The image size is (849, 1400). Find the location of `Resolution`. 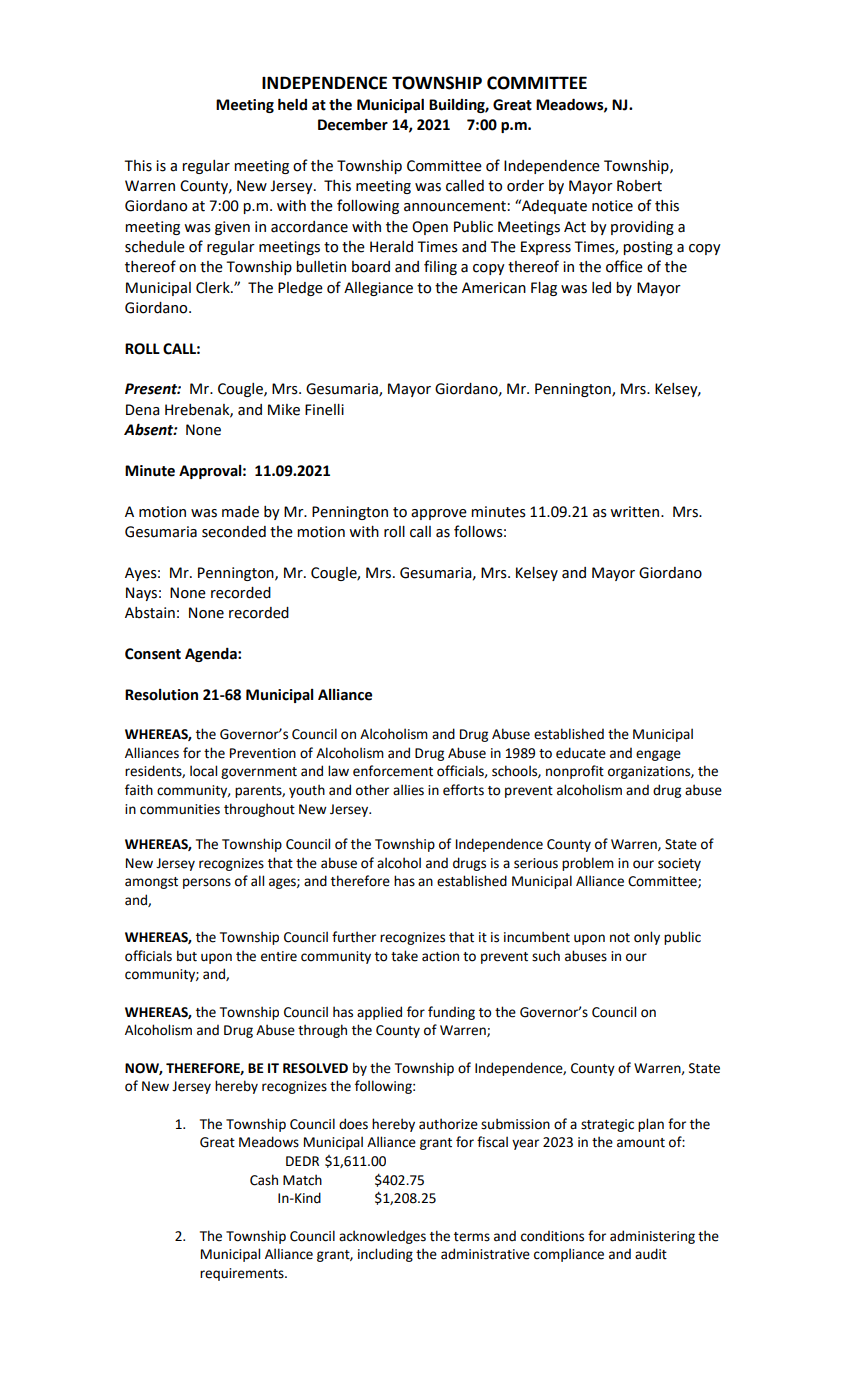

Resolution is located at coordinates (161, 695).
